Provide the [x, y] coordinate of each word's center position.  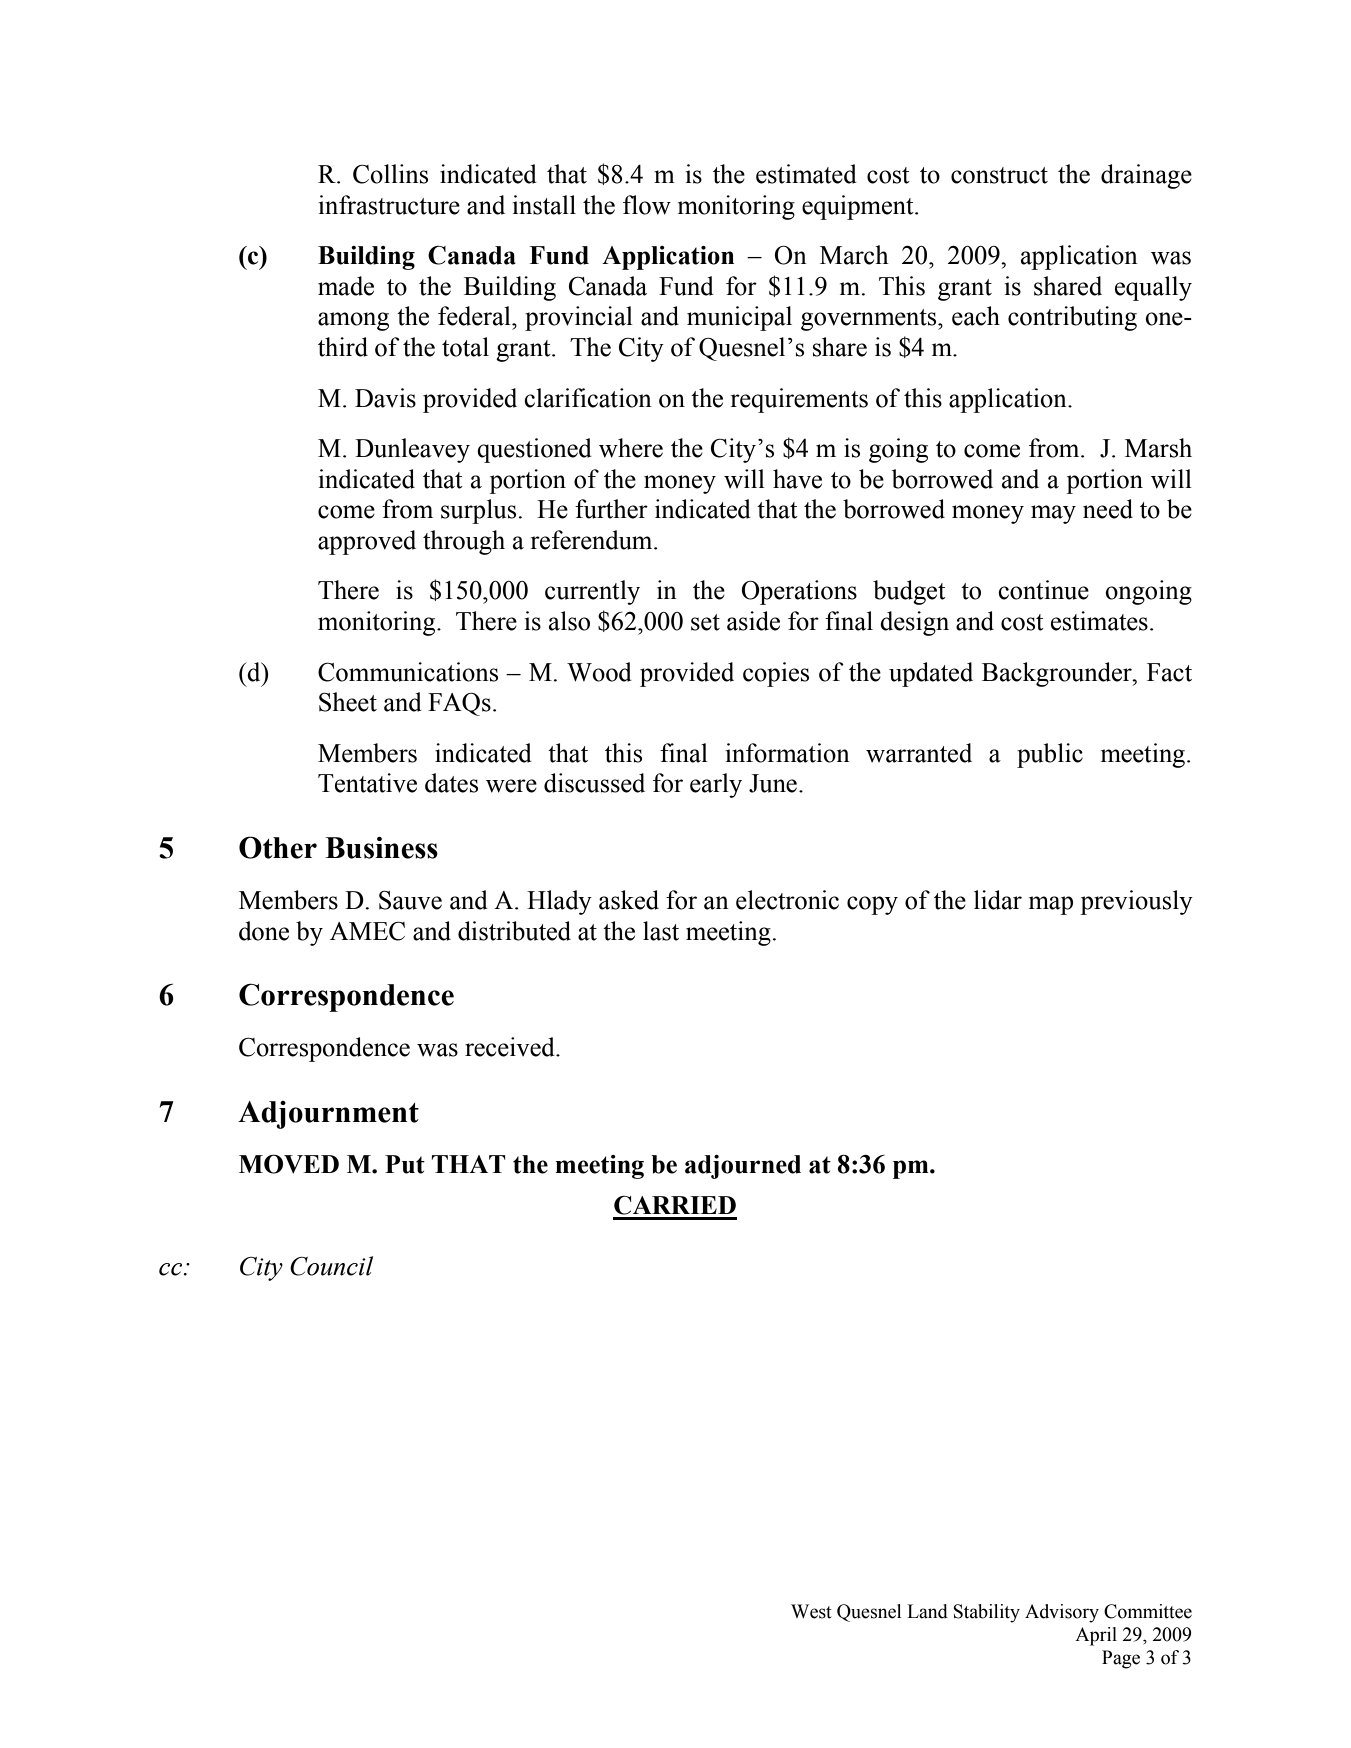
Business [381, 848]
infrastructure [389, 205]
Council [331, 1266]
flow [647, 205]
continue [1043, 590]
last [661, 931]
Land [927, 1611]
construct [999, 175]
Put [405, 1164]
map [1051, 905]
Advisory [1062, 1613]
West [811, 1611]
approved [367, 542]
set [705, 622]
